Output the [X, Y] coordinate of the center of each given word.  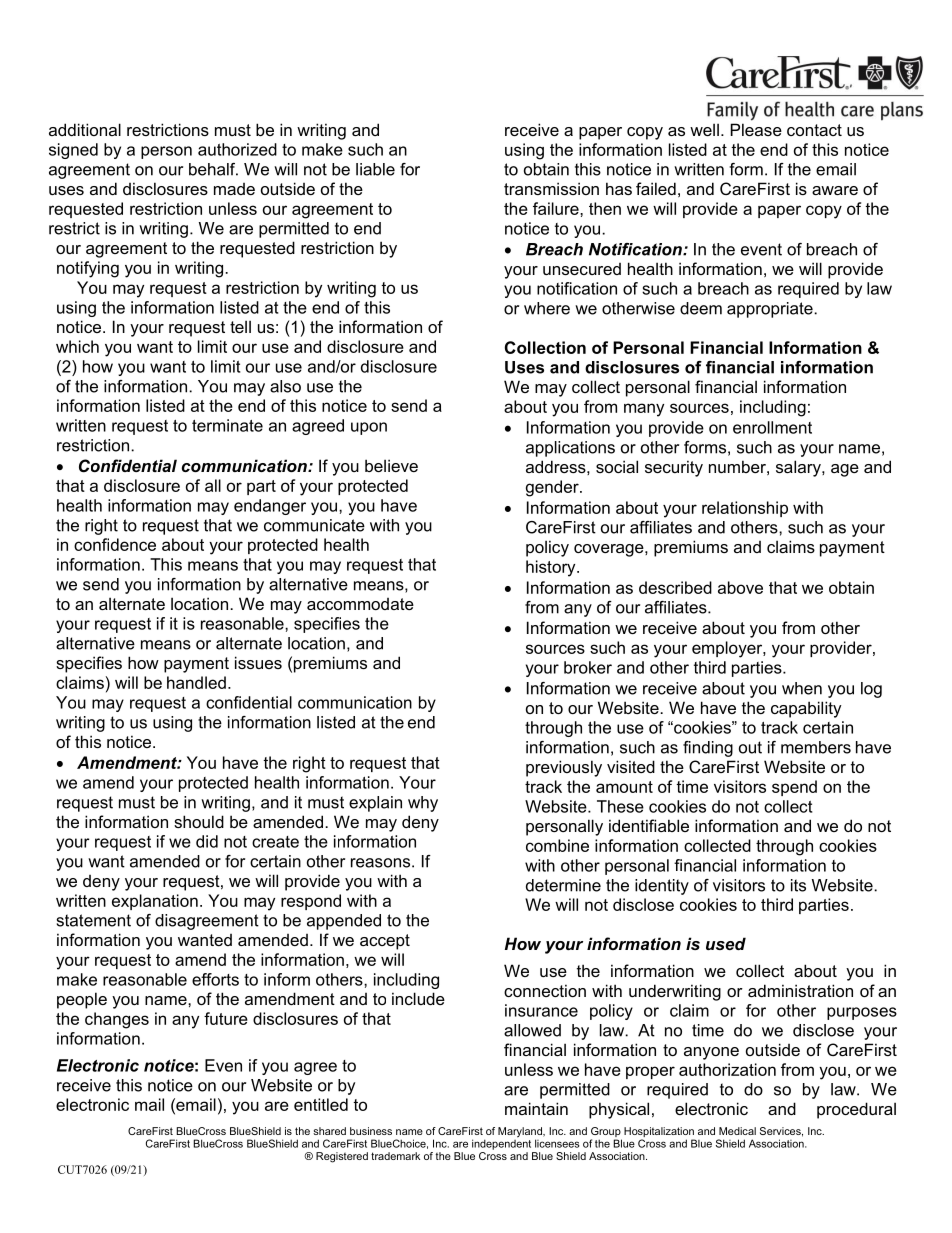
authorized [237, 149]
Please [756, 129]
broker [588, 667]
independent [501, 1143]
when [802, 688]
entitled [321, 1104]
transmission [551, 188]
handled [196, 682]
